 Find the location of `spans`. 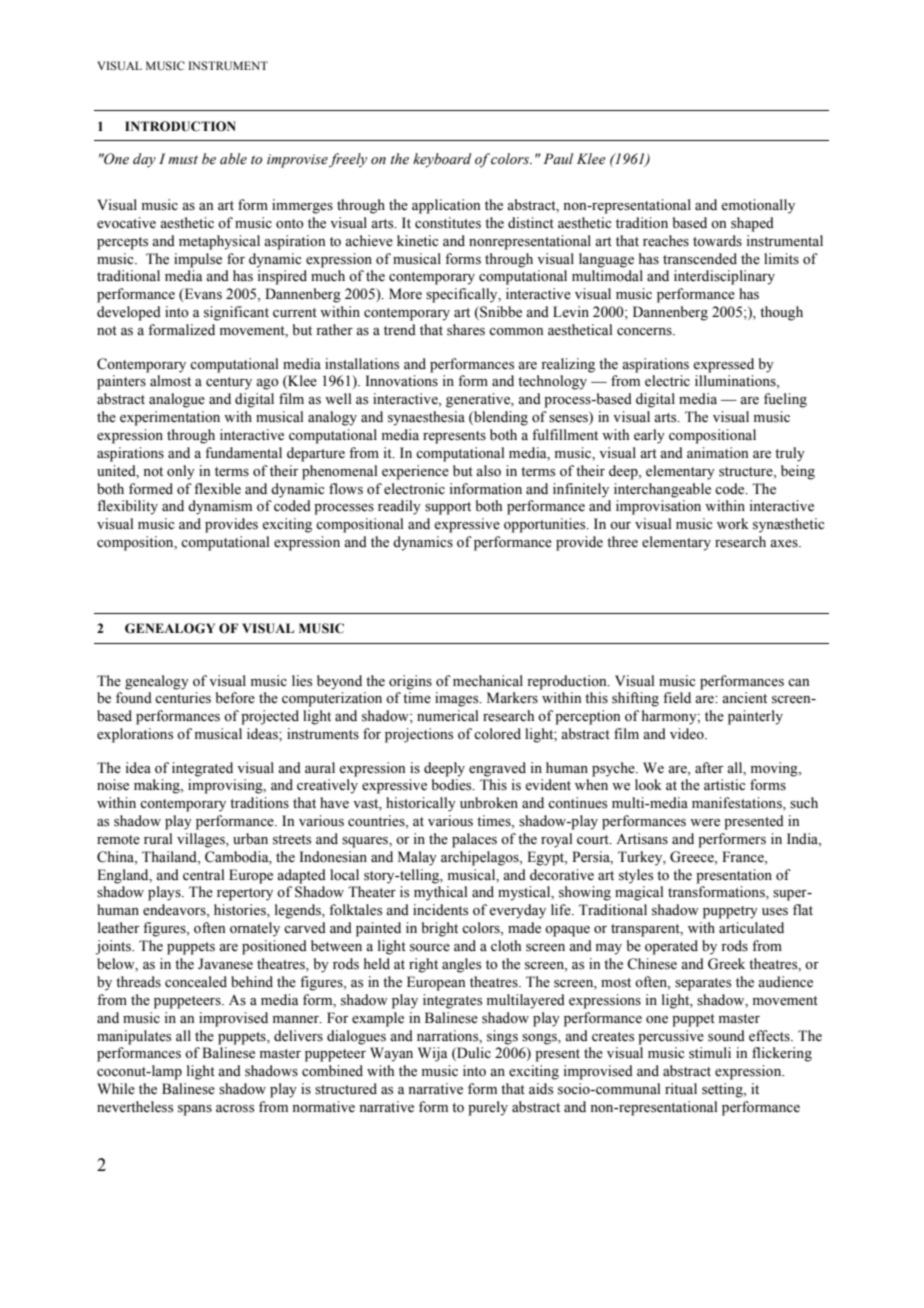

spans is located at coordinates (195, 1110).
